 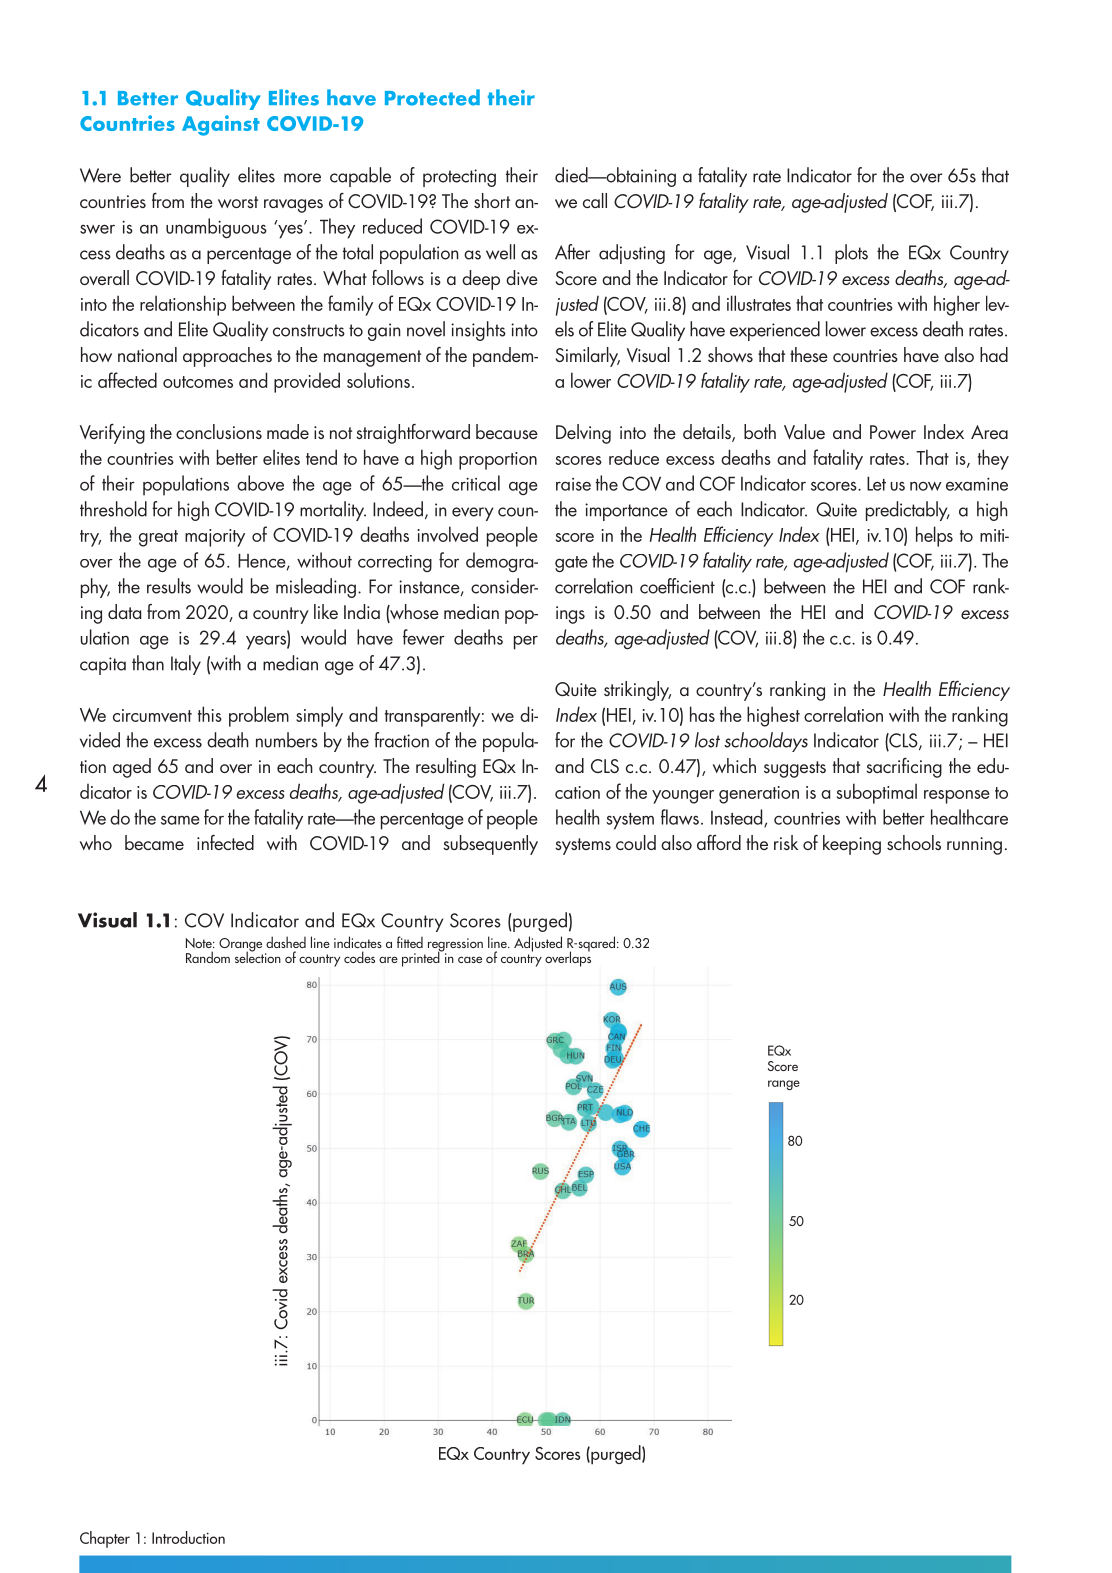 What do you see at coordinates (105, 1539) in the screenshot?
I see `Chapter` at bounding box center [105, 1539].
